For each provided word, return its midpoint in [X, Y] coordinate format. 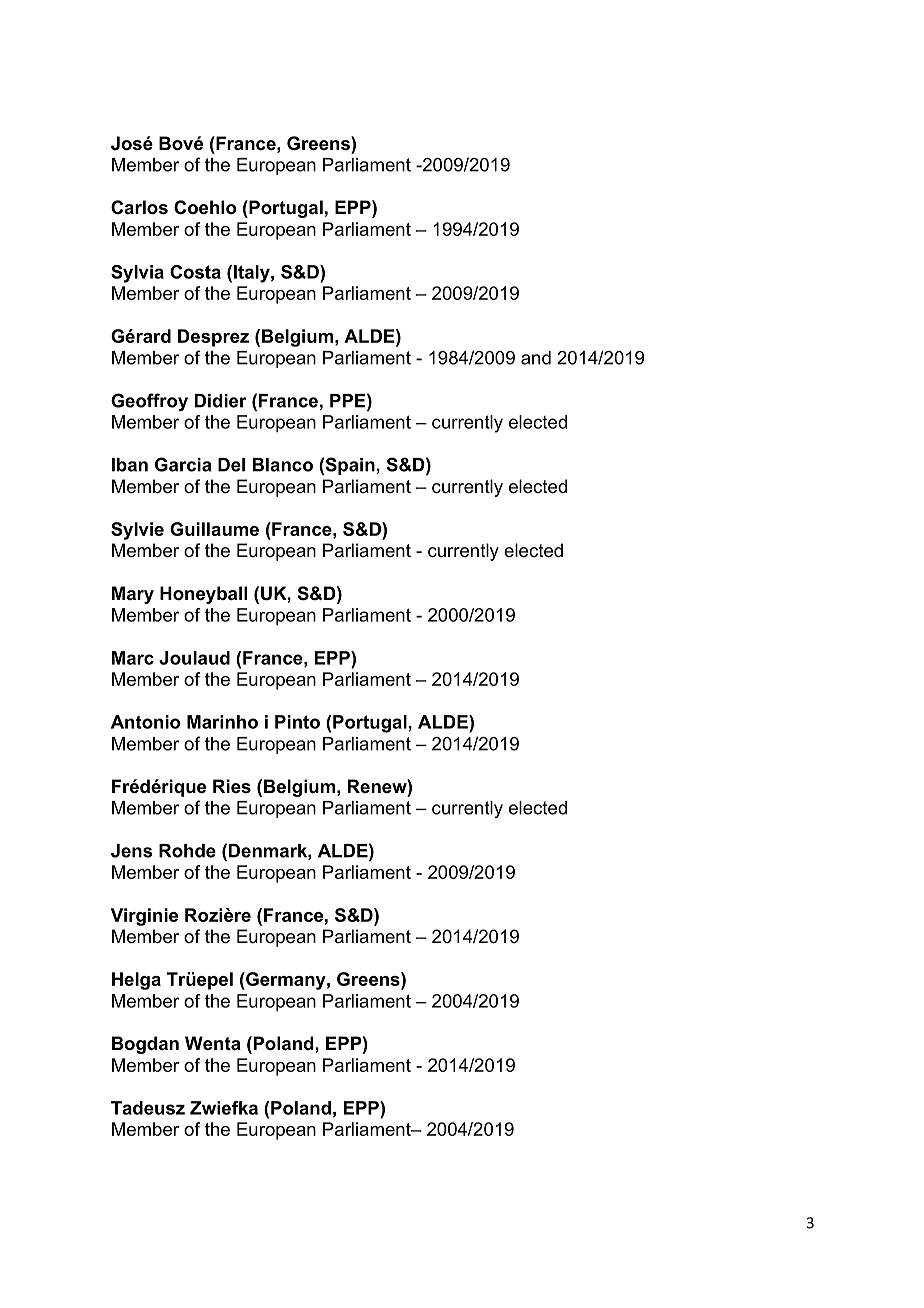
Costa [195, 272]
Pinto [297, 722]
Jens [131, 851]
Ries [232, 786]
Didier [221, 401]
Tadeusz [148, 1108]
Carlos [139, 207]
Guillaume [214, 529]
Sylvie [137, 531]
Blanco [283, 465]
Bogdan [145, 1045]
